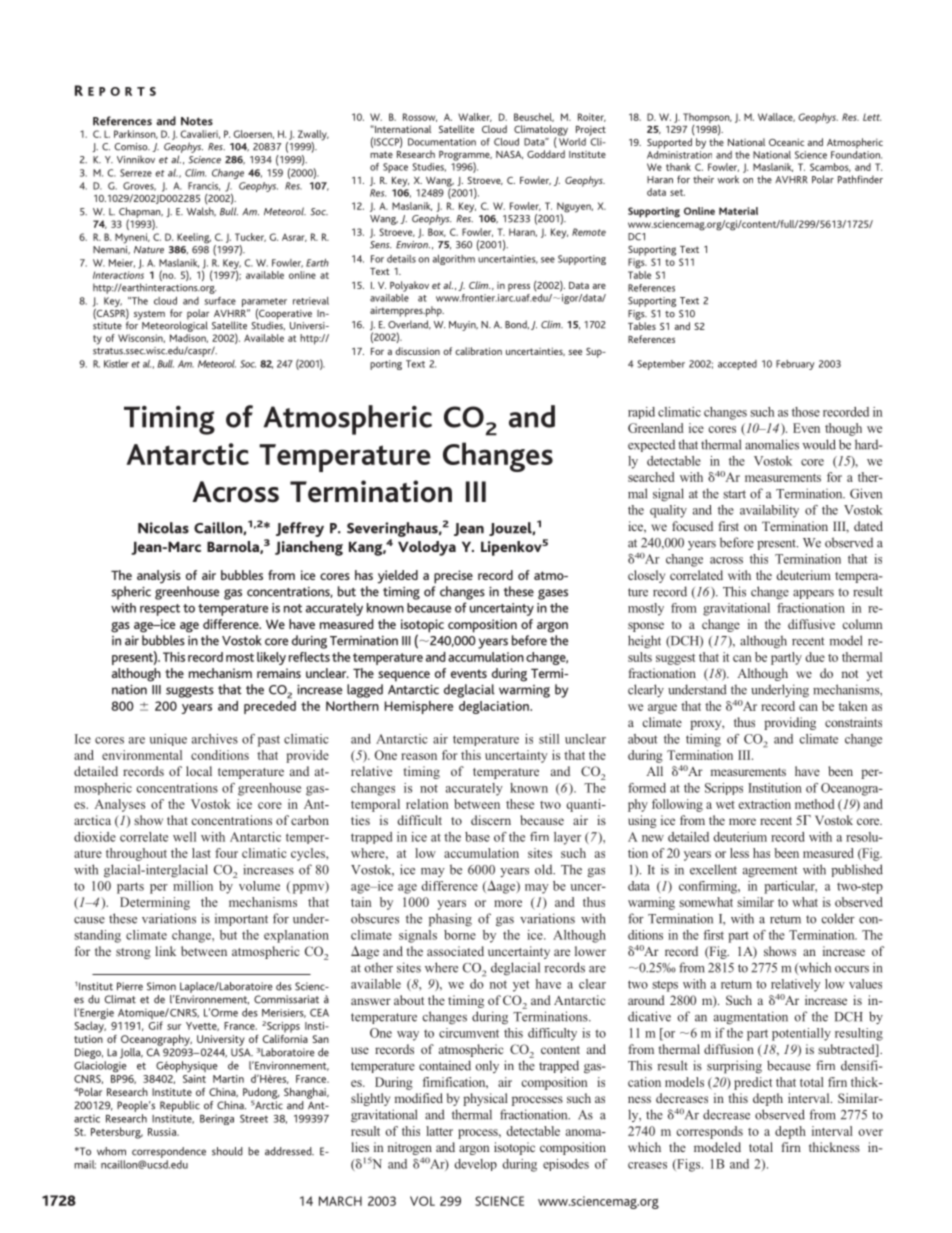 The width and height of the screenshot is (952, 1233). What do you see at coordinates (709, 1132) in the screenshot?
I see `corresponds` at bounding box center [709, 1132].
